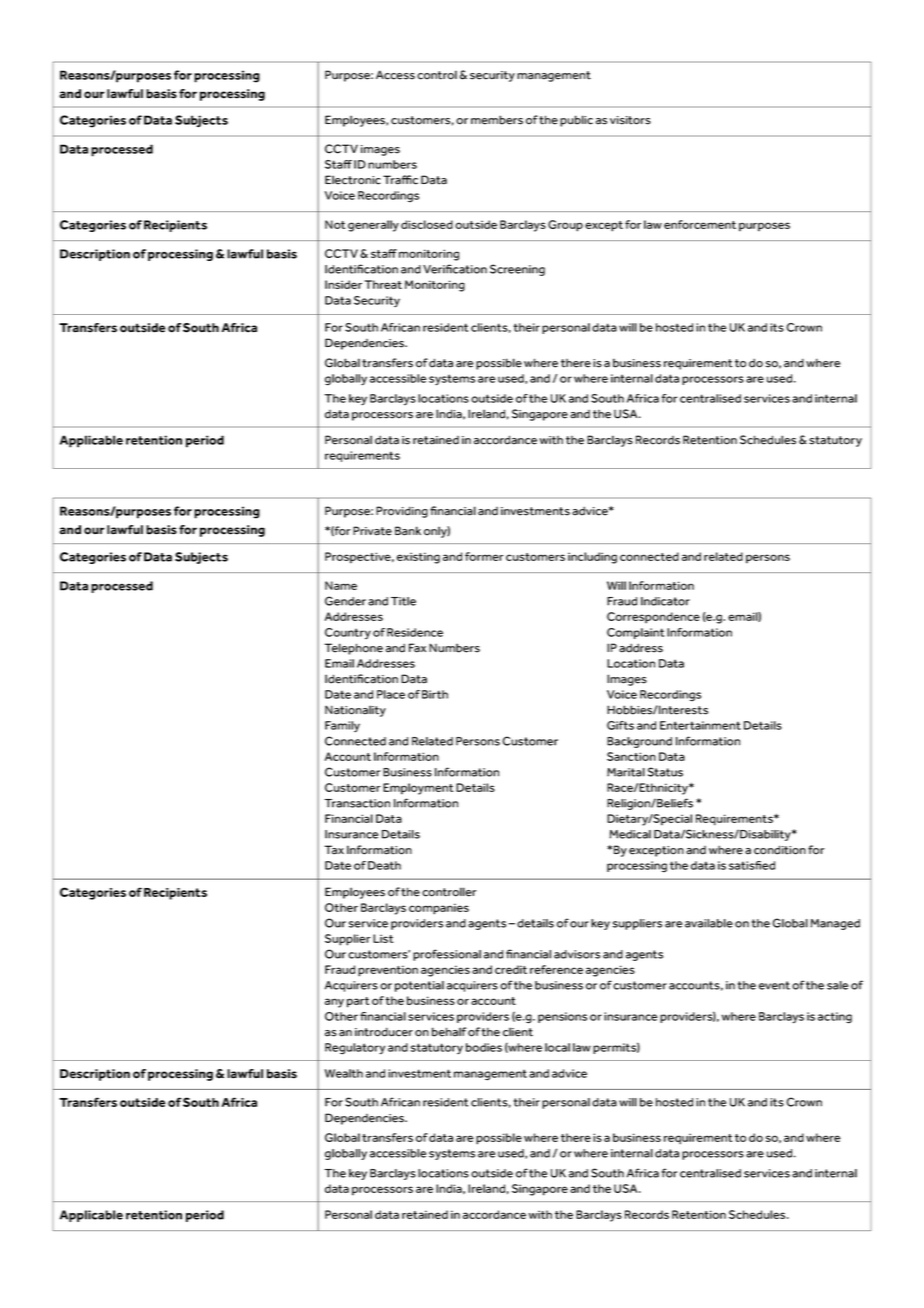  What do you see at coordinates (592, 558) in the screenshot?
I see `including` at bounding box center [592, 558].
